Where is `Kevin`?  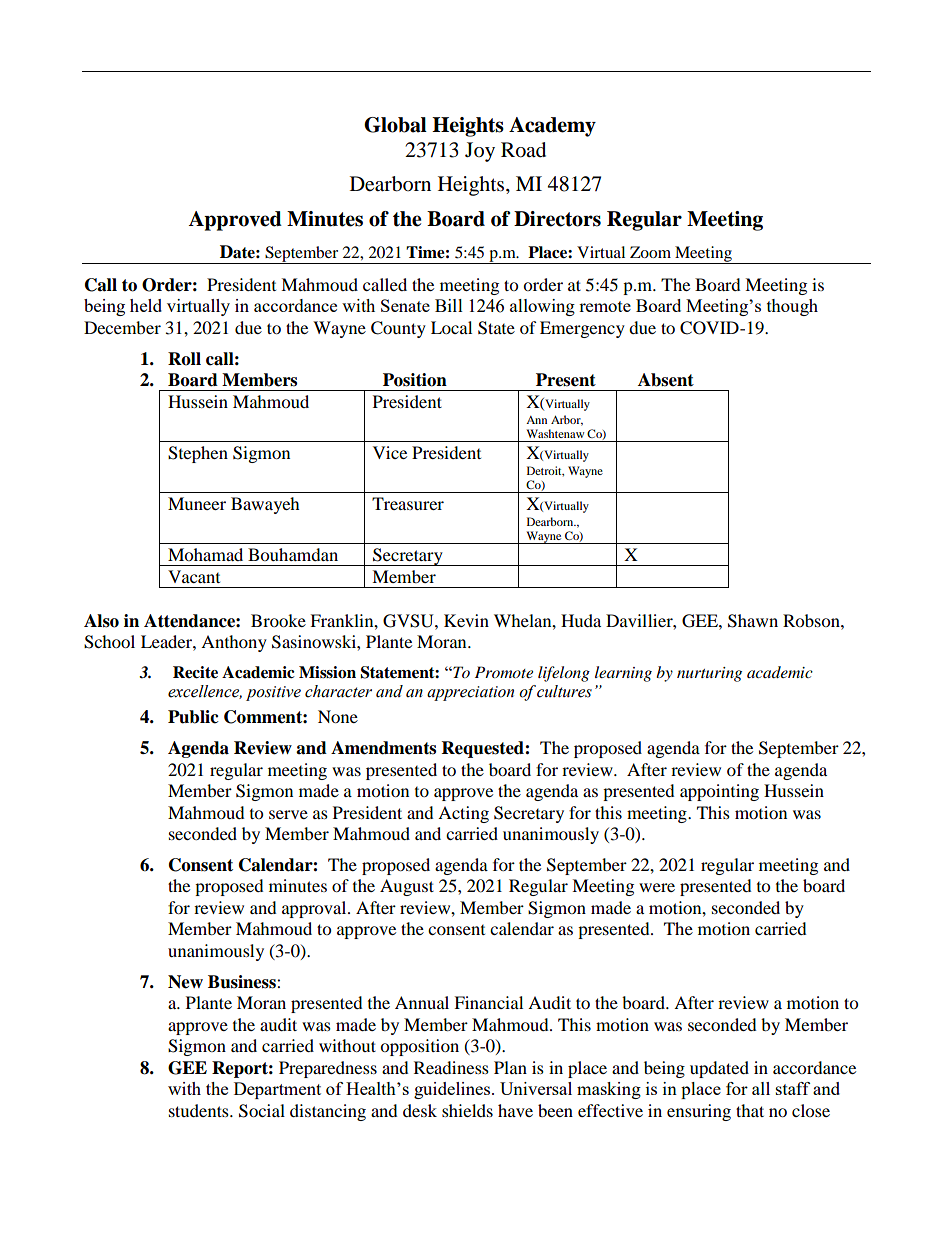 Kevin is located at coordinates (466, 620).
